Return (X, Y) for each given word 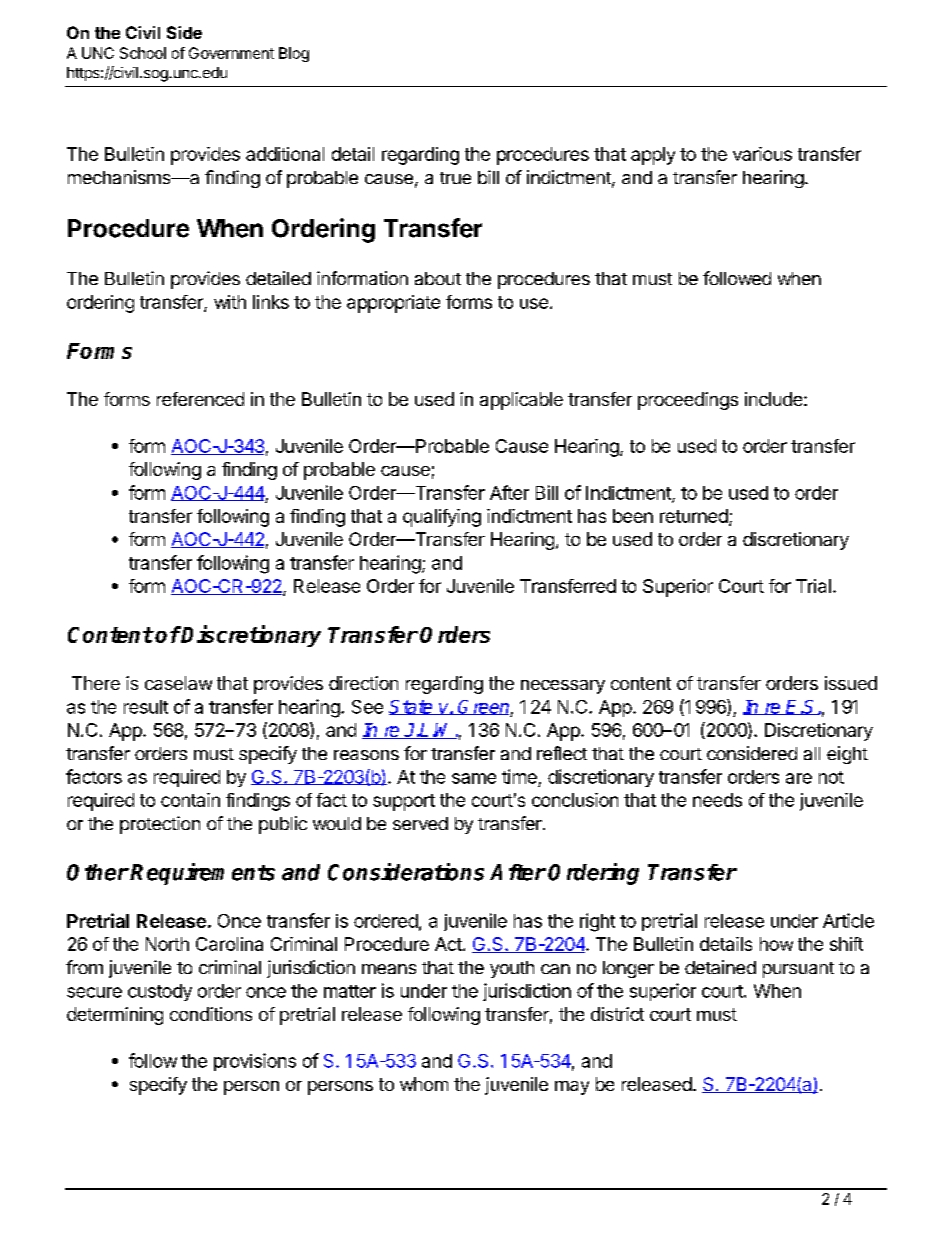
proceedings (688, 401)
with (230, 302)
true (455, 178)
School (143, 53)
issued (851, 683)
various (762, 154)
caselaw (178, 683)
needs (717, 800)
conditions (211, 1014)
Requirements (202, 874)
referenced (200, 399)
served (420, 823)
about (438, 278)
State (412, 707)
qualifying (442, 518)
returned (695, 517)
